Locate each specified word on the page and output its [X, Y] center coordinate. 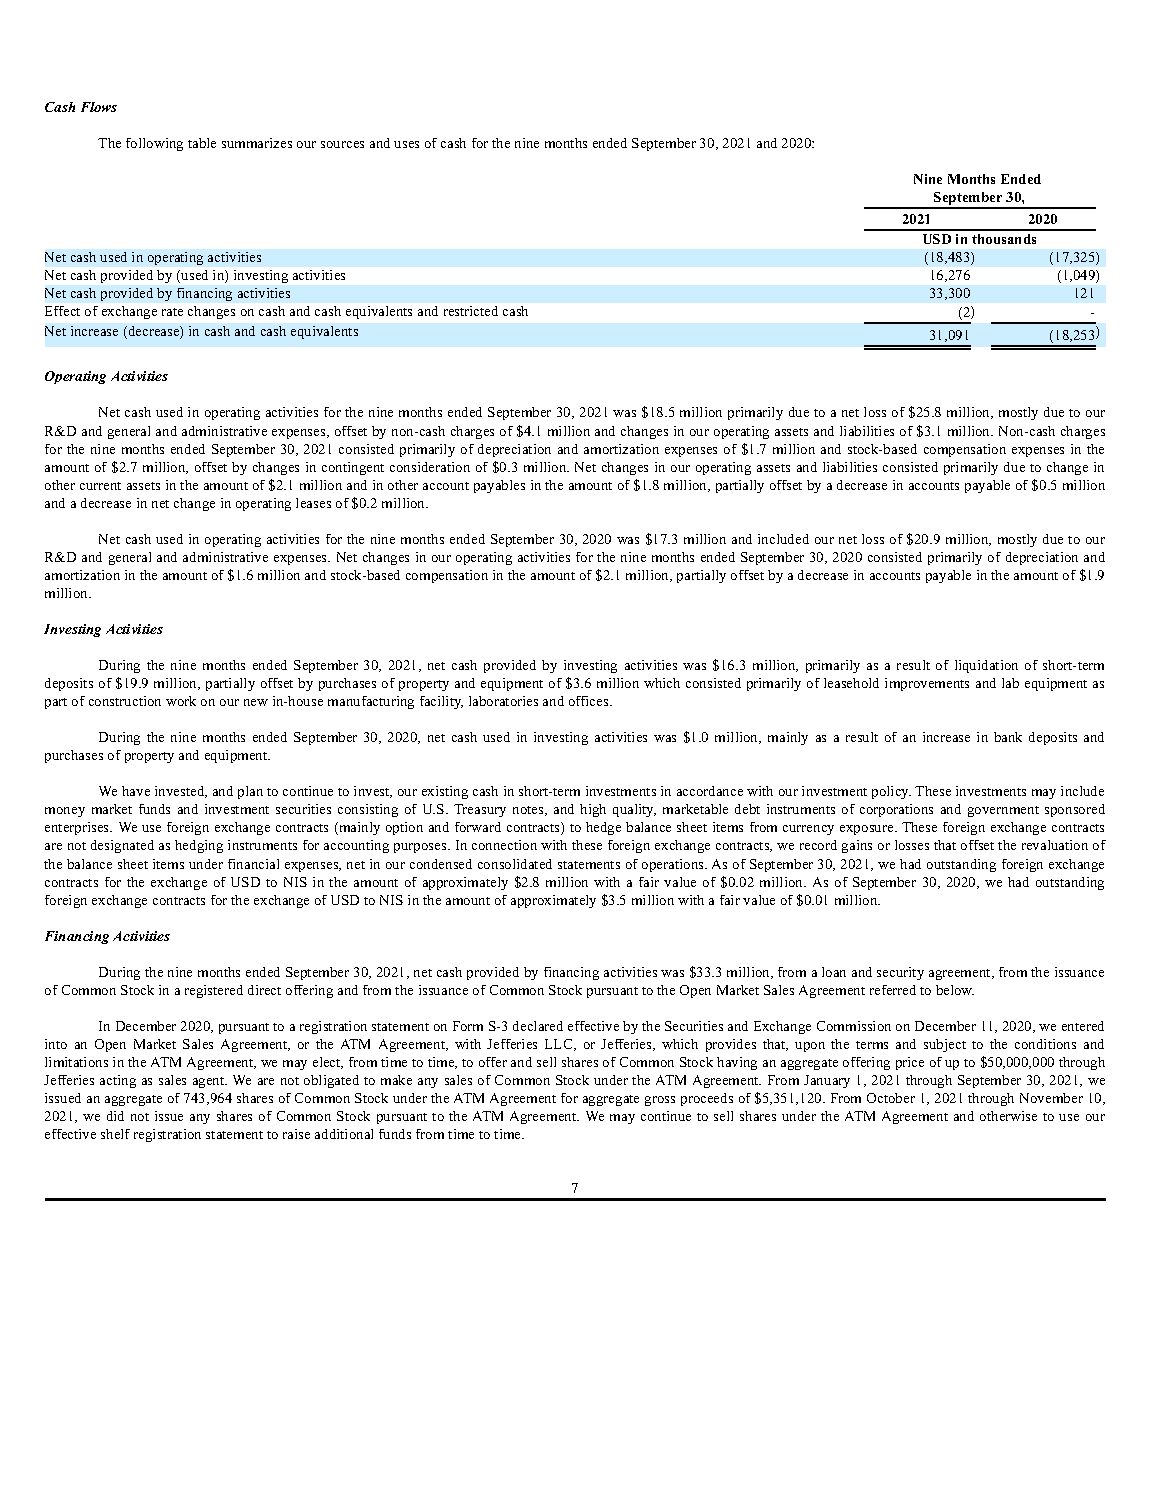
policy [891, 792]
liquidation [986, 666]
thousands [1004, 239]
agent [210, 1082]
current [100, 486]
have [136, 791]
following [154, 144]
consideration [430, 467]
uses [406, 144]
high [593, 810]
